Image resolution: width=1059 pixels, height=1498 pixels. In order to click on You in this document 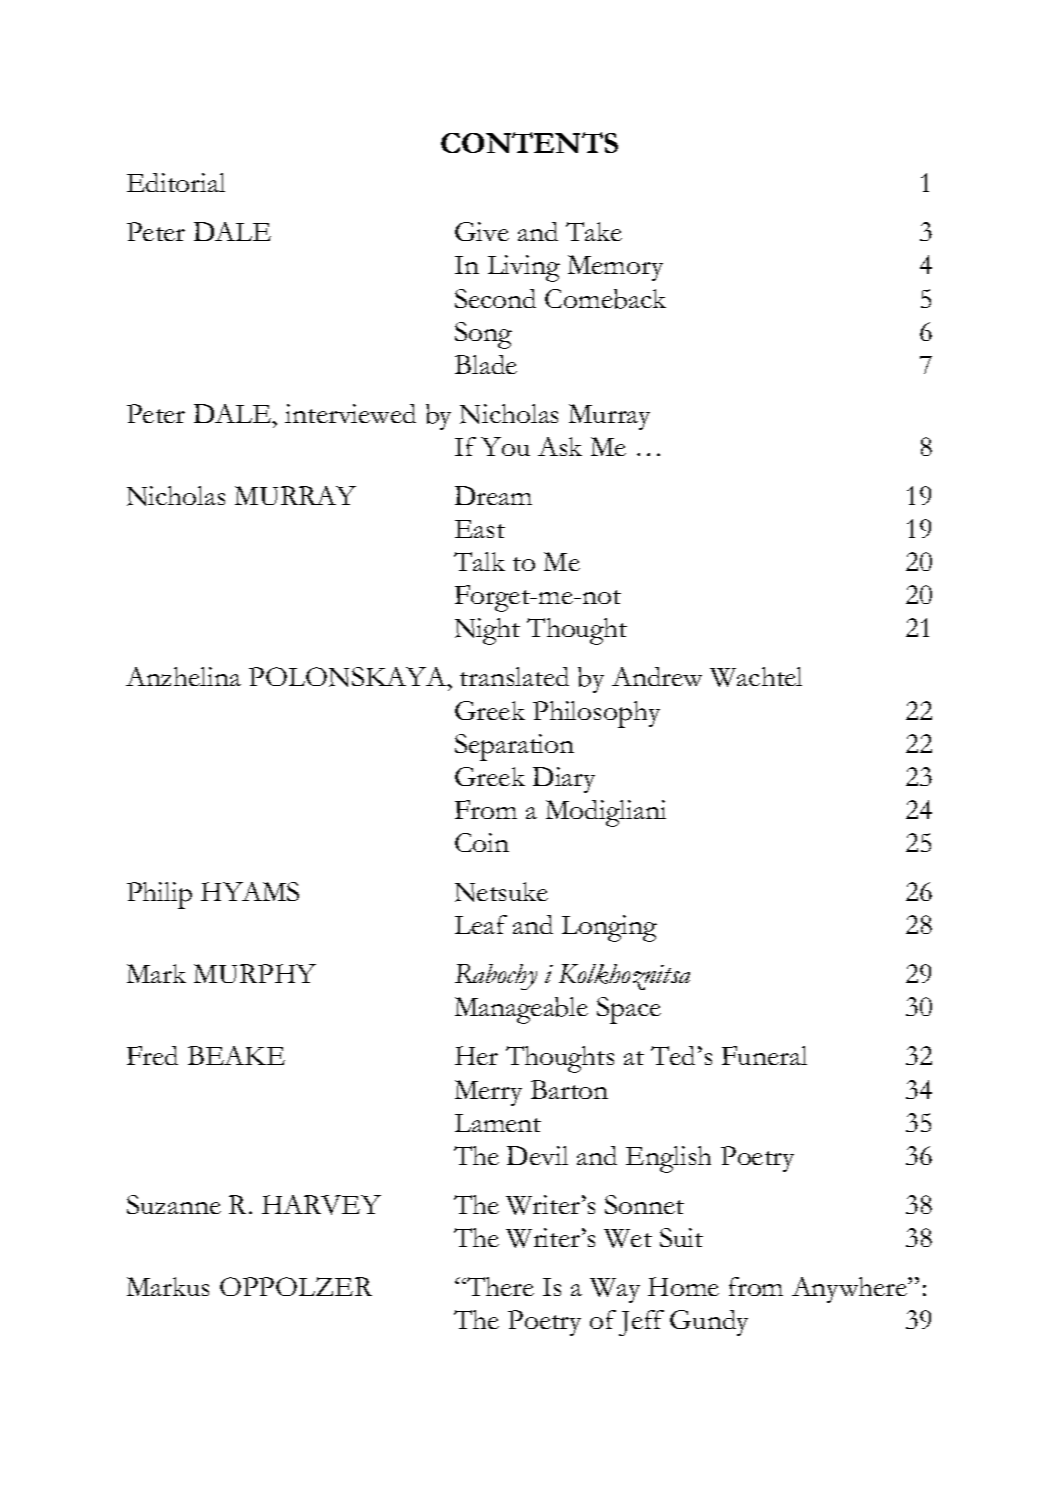, I will do `click(505, 446)`.
